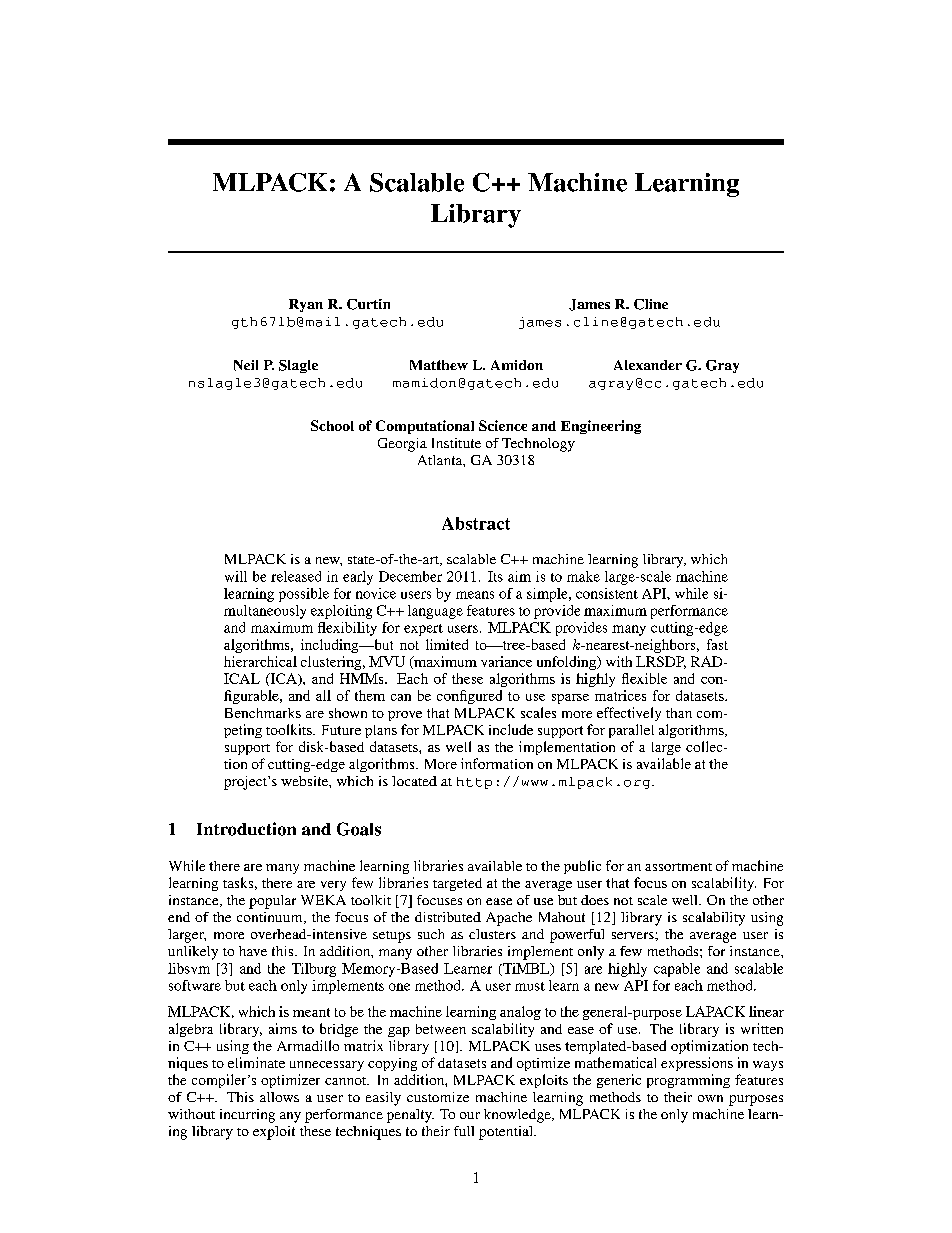  What do you see at coordinates (717, 644) in the document?
I see `fast` at bounding box center [717, 644].
